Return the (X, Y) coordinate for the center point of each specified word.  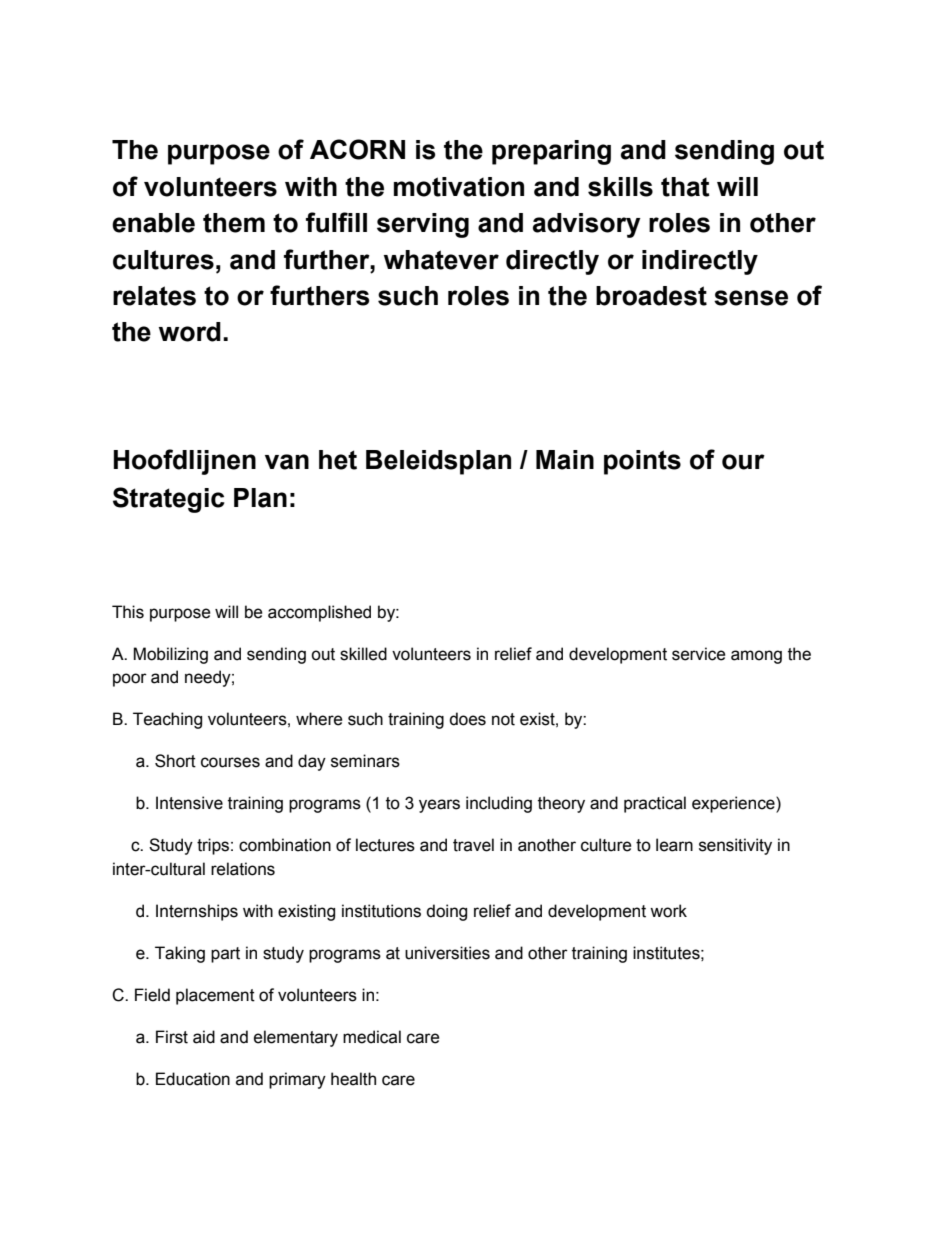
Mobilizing (170, 655)
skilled (363, 654)
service (699, 654)
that (685, 187)
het (338, 460)
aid (204, 1037)
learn (674, 845)
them (234, 223)
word (190, 332)
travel (473, 845)
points (642, 462)
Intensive (189, 803)
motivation (459, 187)
